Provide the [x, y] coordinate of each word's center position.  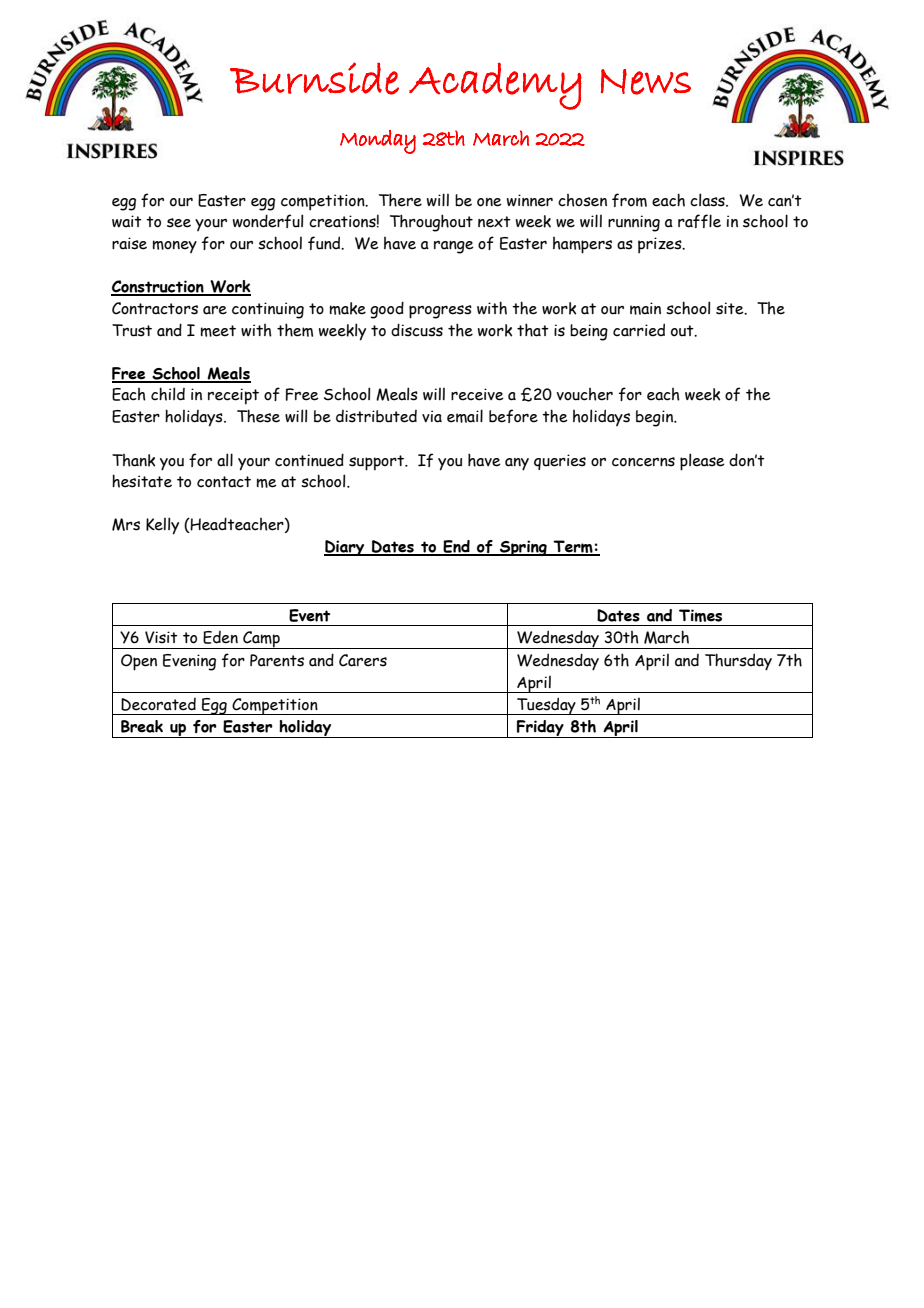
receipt [233, 396]
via [432, 416]
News [646, 82]
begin [656, 418]
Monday [378, 142]
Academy [495, 86]
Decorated [158, 704]
